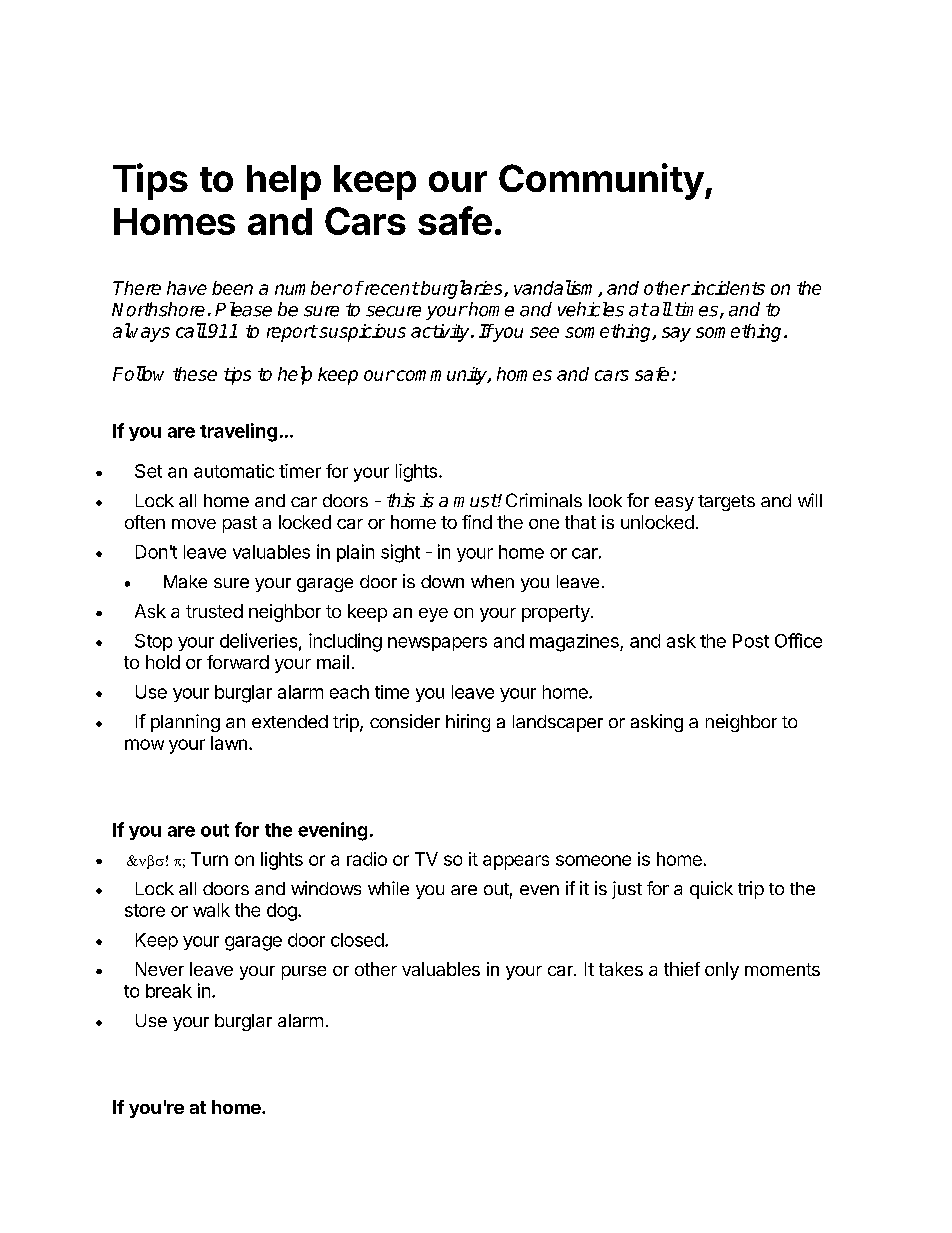 The width and height of the screenshot is (952, 1233). Describe the element at coordinates (711, 890) in the screenshot. I see `quick` at that location.
